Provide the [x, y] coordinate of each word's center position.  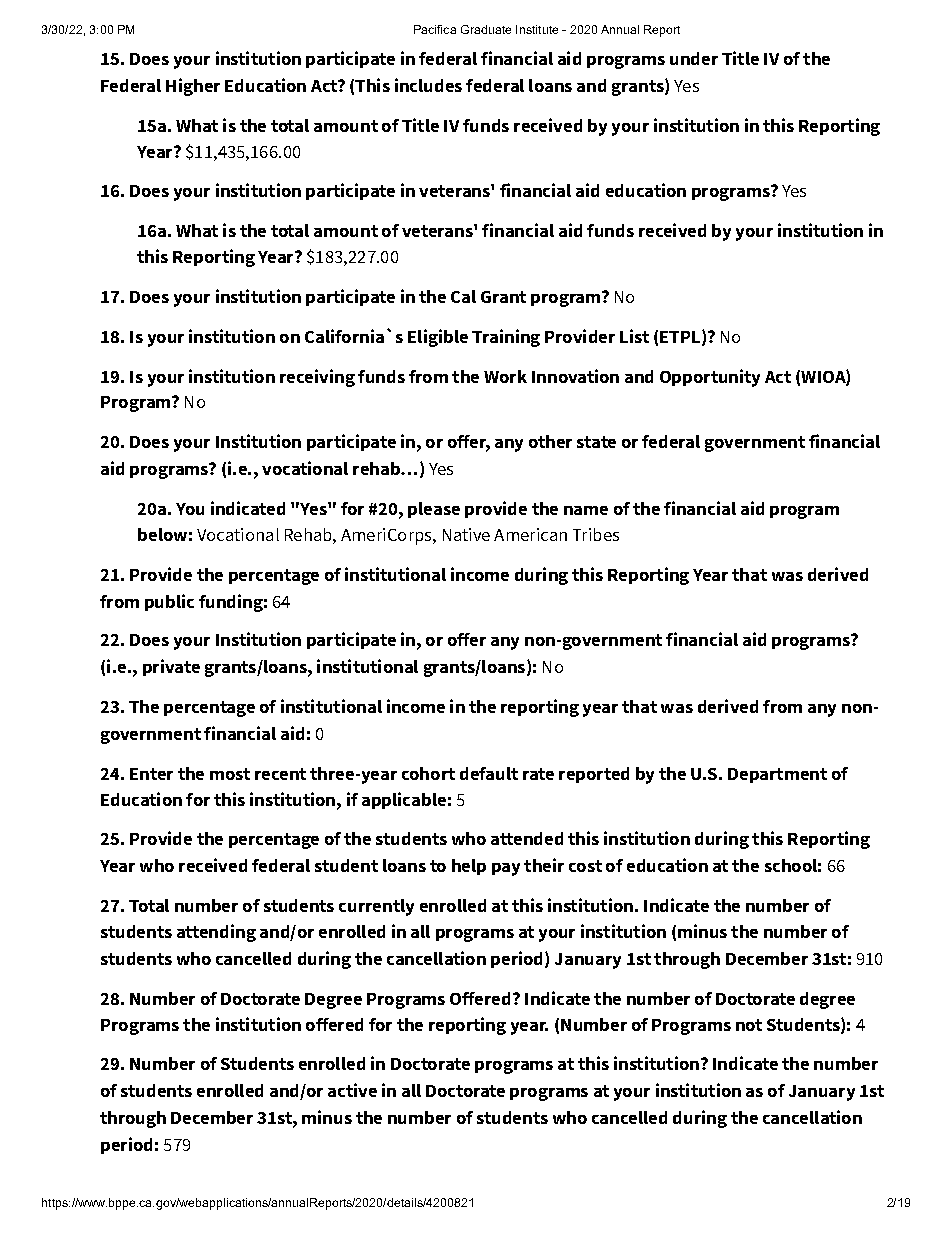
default [489, 773]
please [434, 510]
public [169, 602]
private [171, 667]
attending [216, 933]
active [352, 1090]
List [634, 336]
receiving [317, 378]
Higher [193, 87]
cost [585, 866]
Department [777, 775]
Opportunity [710, 378]
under [694, 58]
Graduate [486, 29]
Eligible [438, 338]
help [469, 867]
